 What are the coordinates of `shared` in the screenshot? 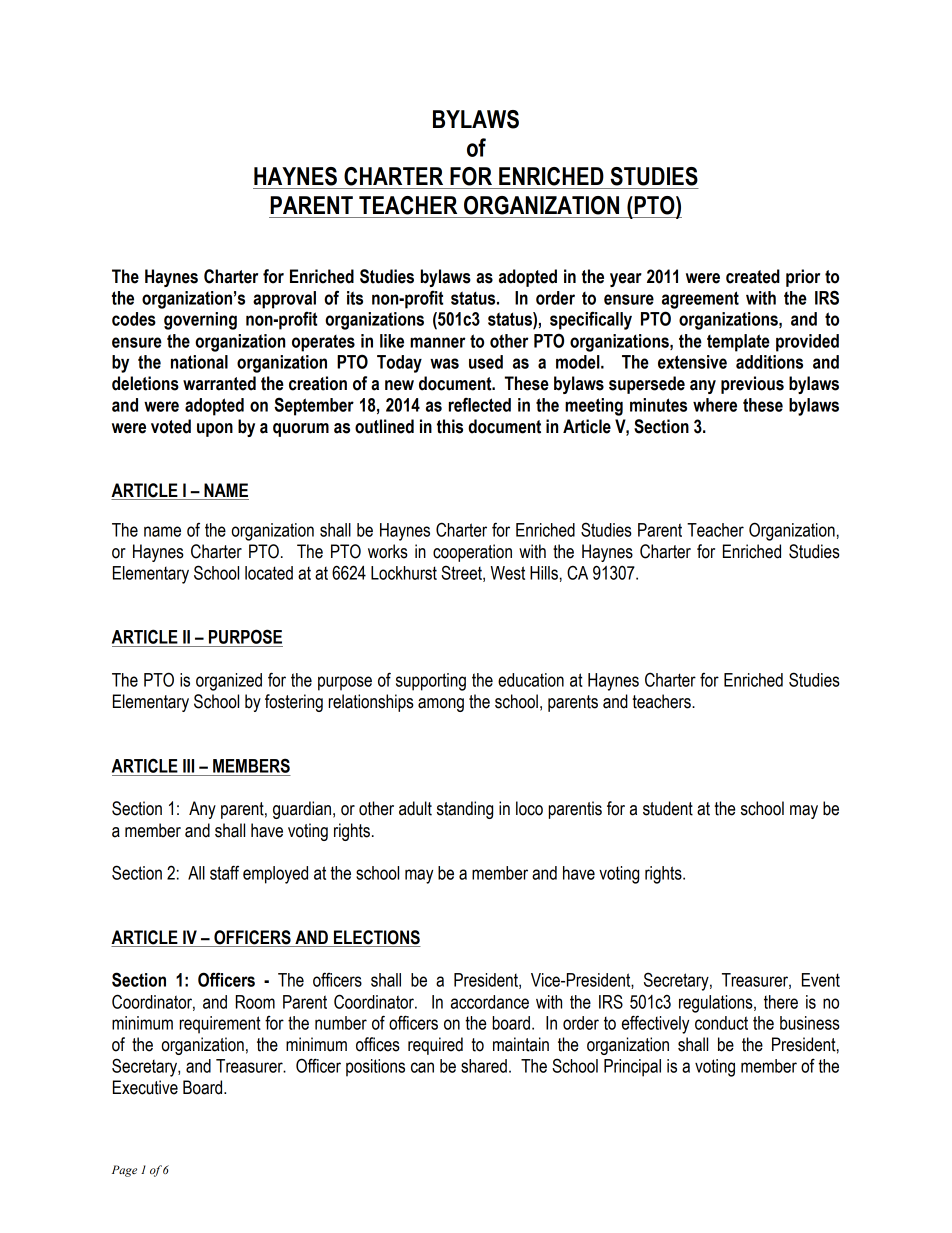 It's located at (484, 1066).
